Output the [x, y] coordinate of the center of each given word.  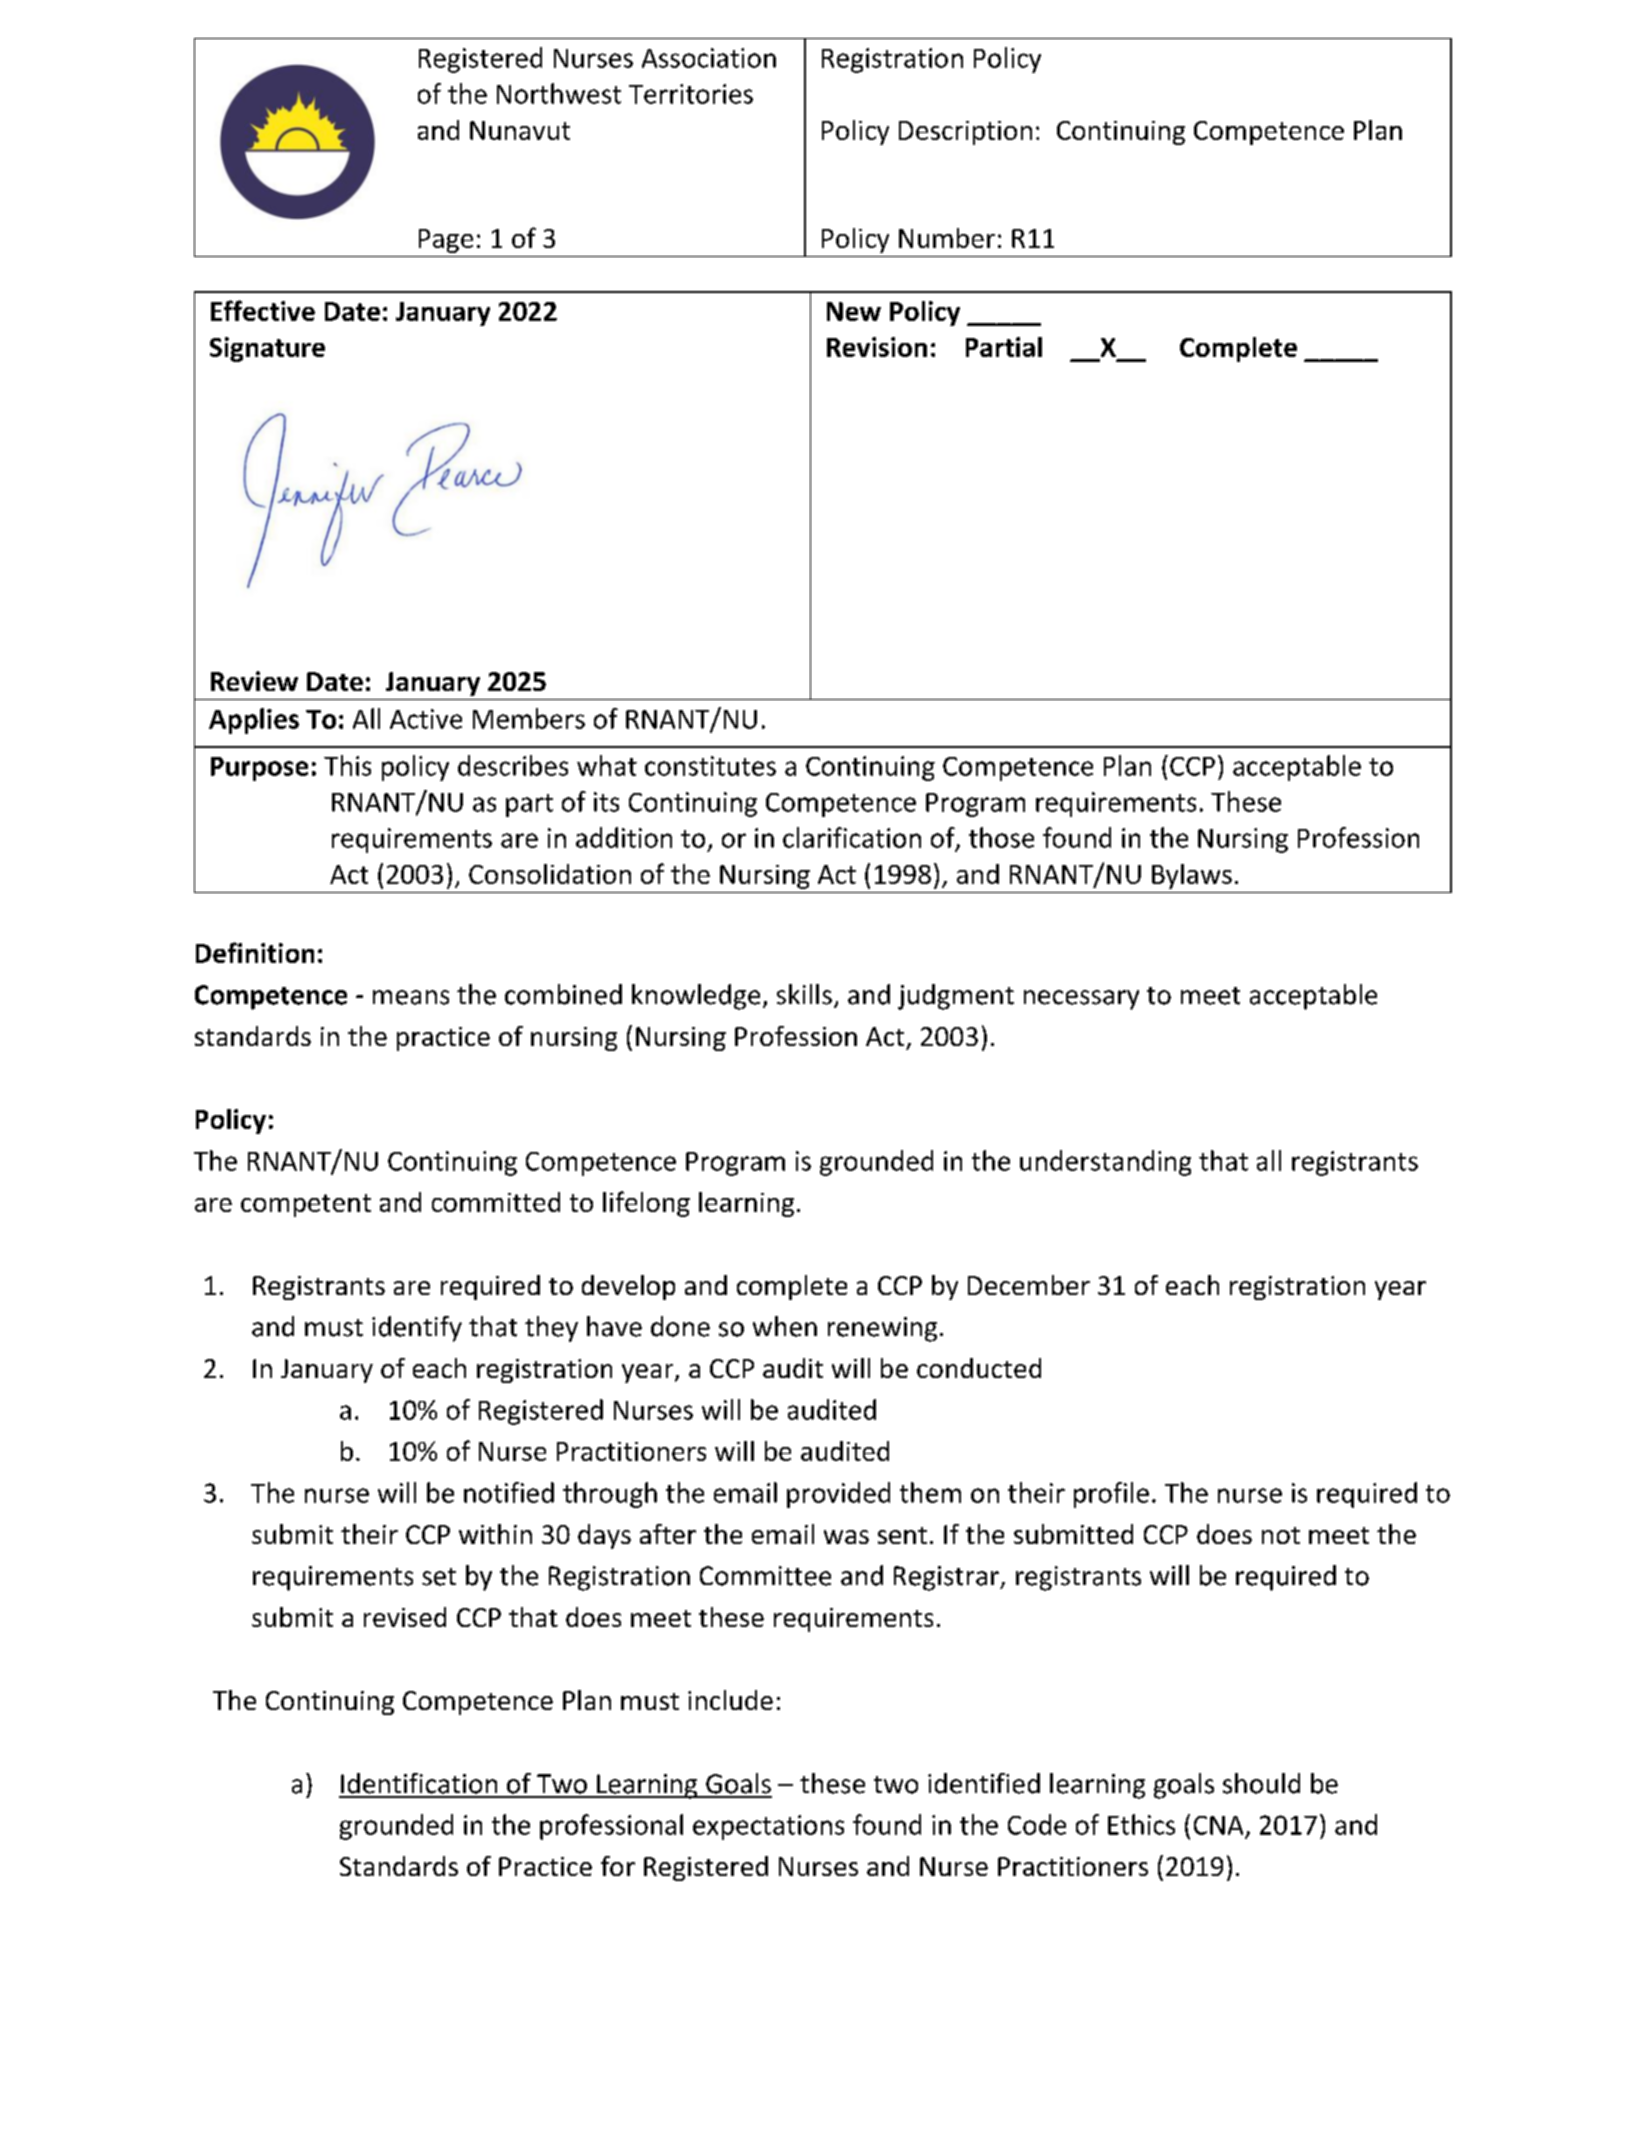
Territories [691, 94]
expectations [768, 1827]
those [1001, 837]
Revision [877, 347]
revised [405, 1617]
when [785, 1326]
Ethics [1141, 1824]
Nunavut [520, 130]
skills [804, 994]
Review [254, 681]
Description [965, 133]
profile [1111, 1495]
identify [417, 1329]
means [411, 997]
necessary [1081, 1000]
